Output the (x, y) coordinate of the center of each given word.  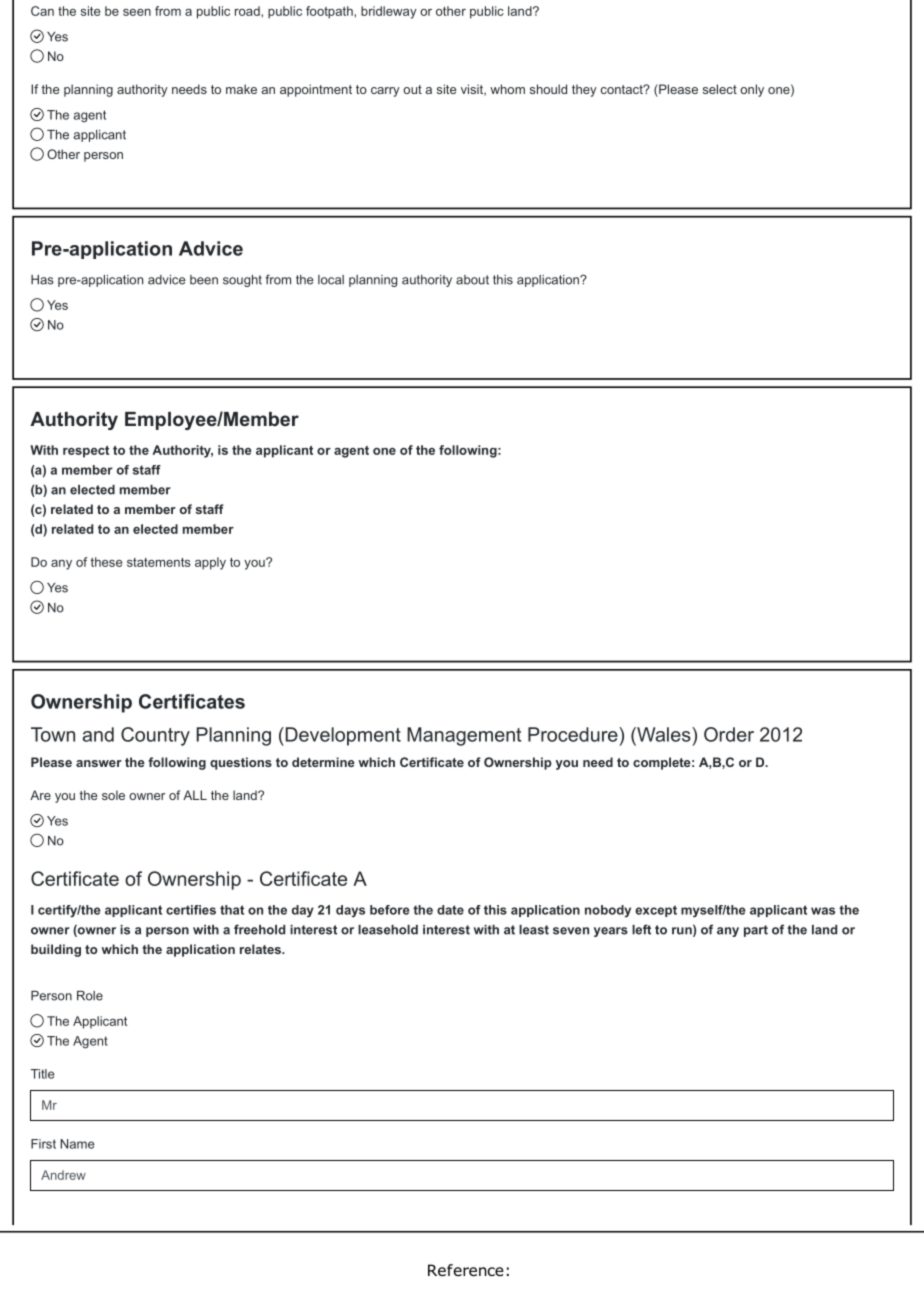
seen (137, 12)
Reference (466, 1270)
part (756, 931)
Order (729, 734)
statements (159, 562)
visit (473, 90)
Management (464, 736)
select (720, 89)
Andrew (63, 1175)
